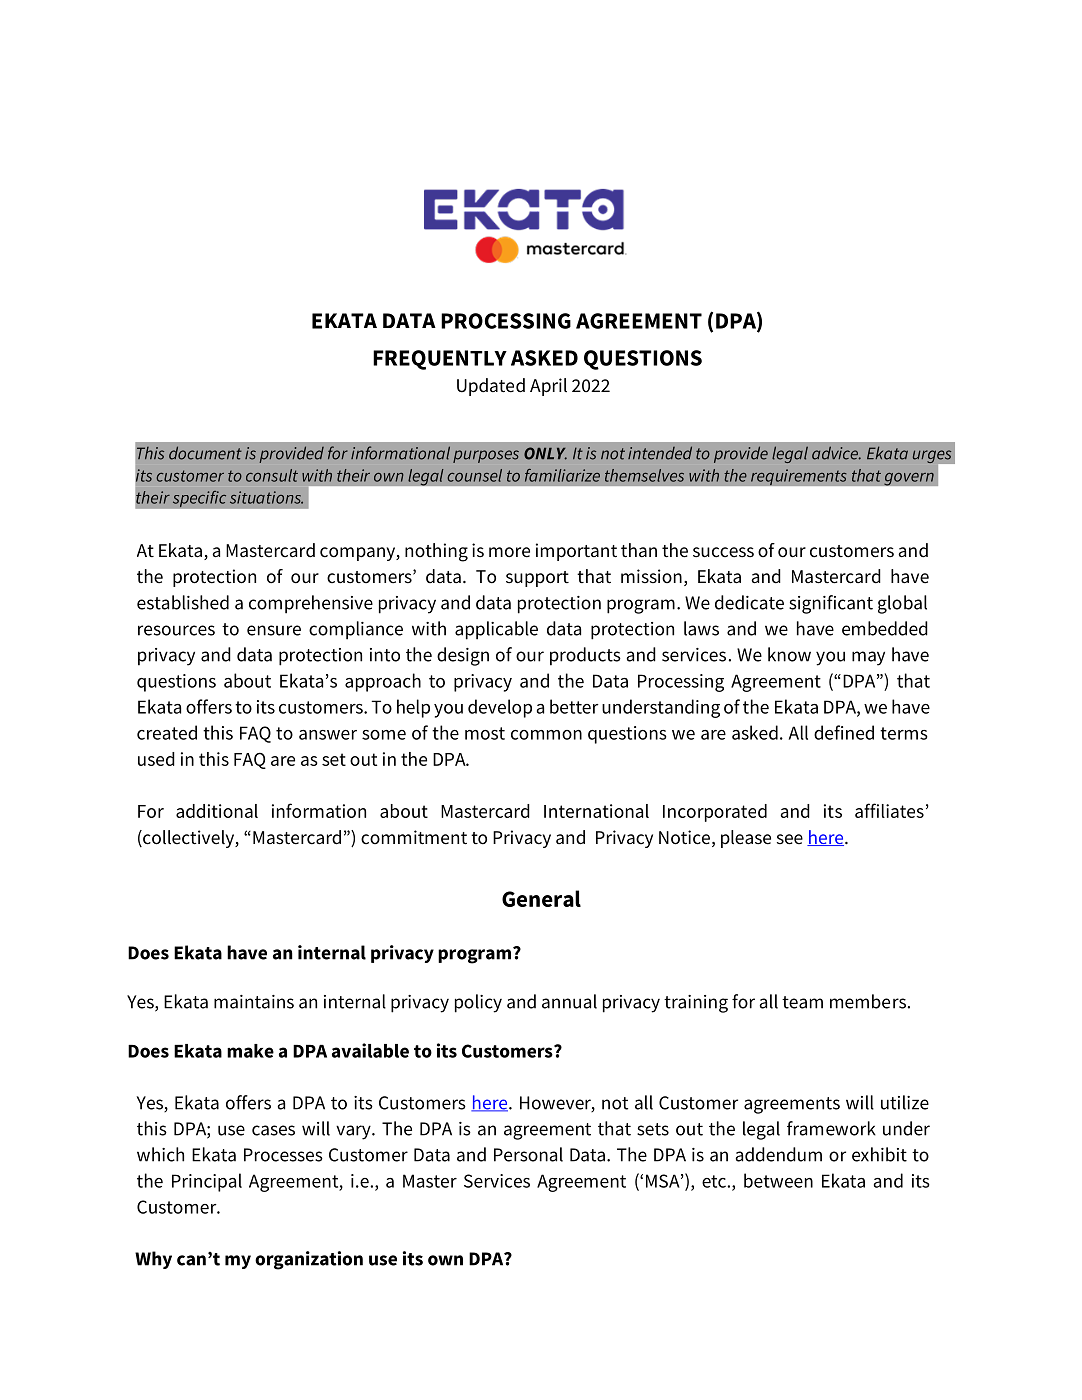  Describe the element at coordinates (548, 387) in the screenshot. I see `April` at that location.
